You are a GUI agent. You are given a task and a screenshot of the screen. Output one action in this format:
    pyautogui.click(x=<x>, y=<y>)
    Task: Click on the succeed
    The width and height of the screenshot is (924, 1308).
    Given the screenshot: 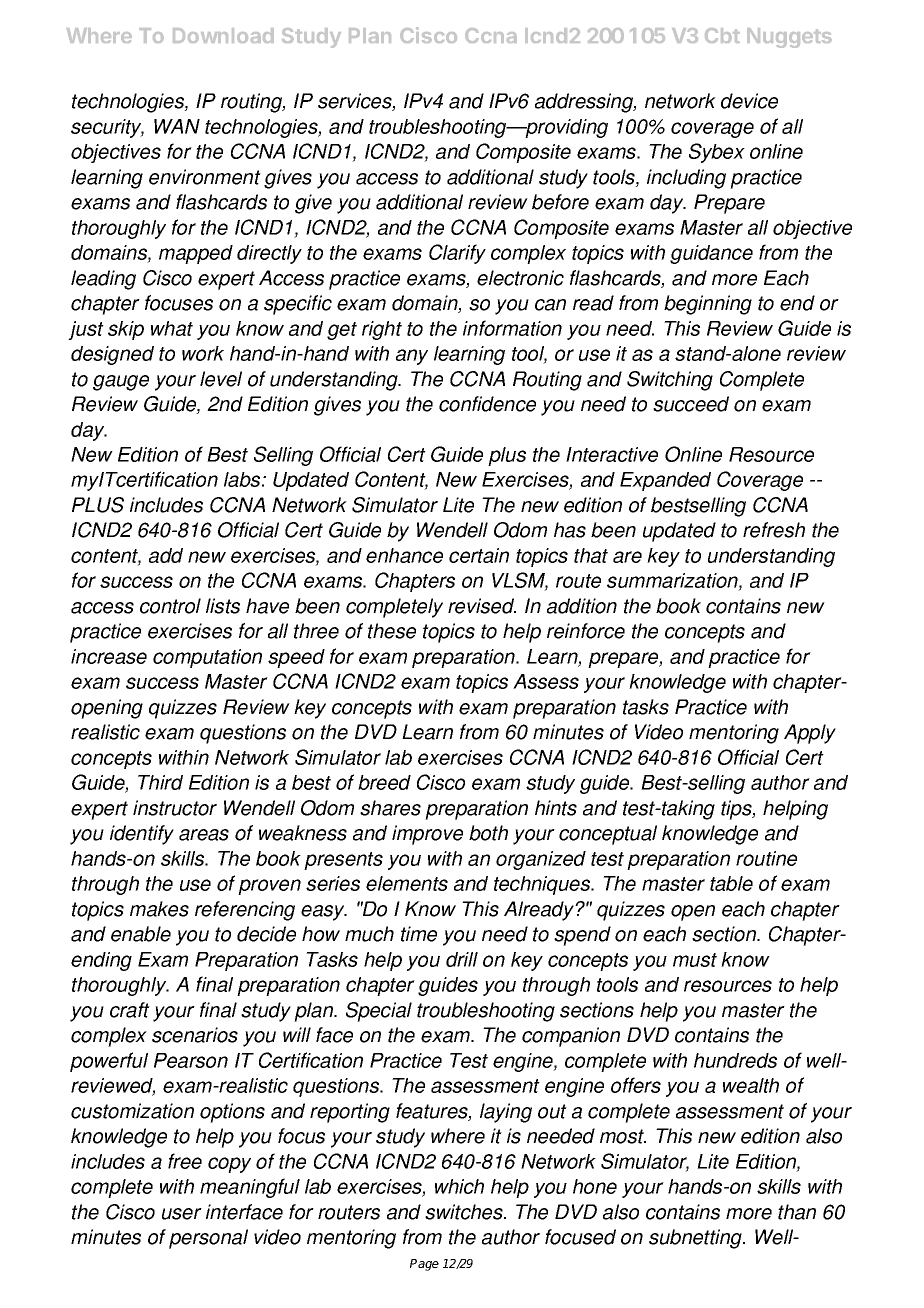 What is the action you would take?
    pyautogui.click(x=691, y=404)
